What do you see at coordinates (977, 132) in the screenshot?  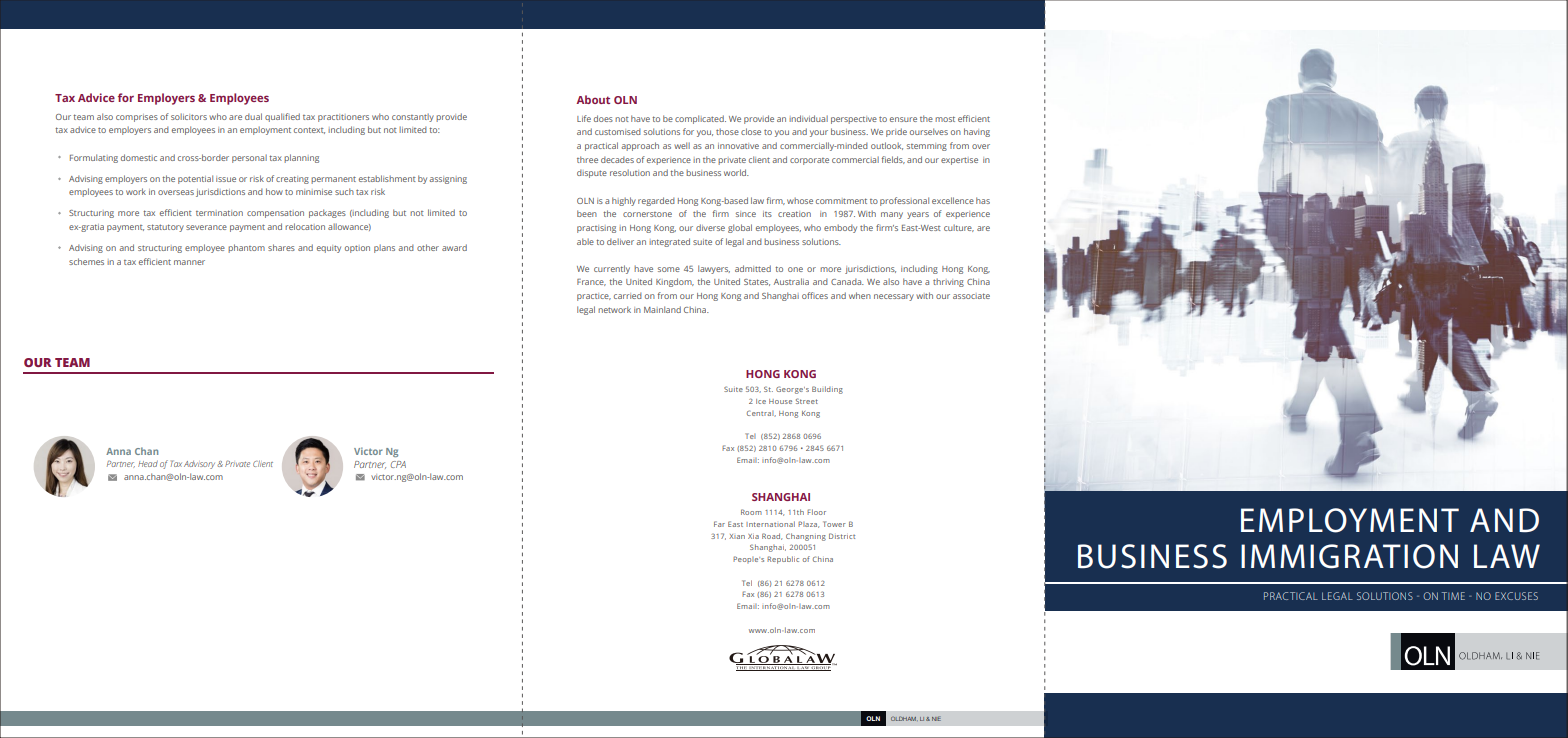 I see `having` at bounding box center [977, 132].
